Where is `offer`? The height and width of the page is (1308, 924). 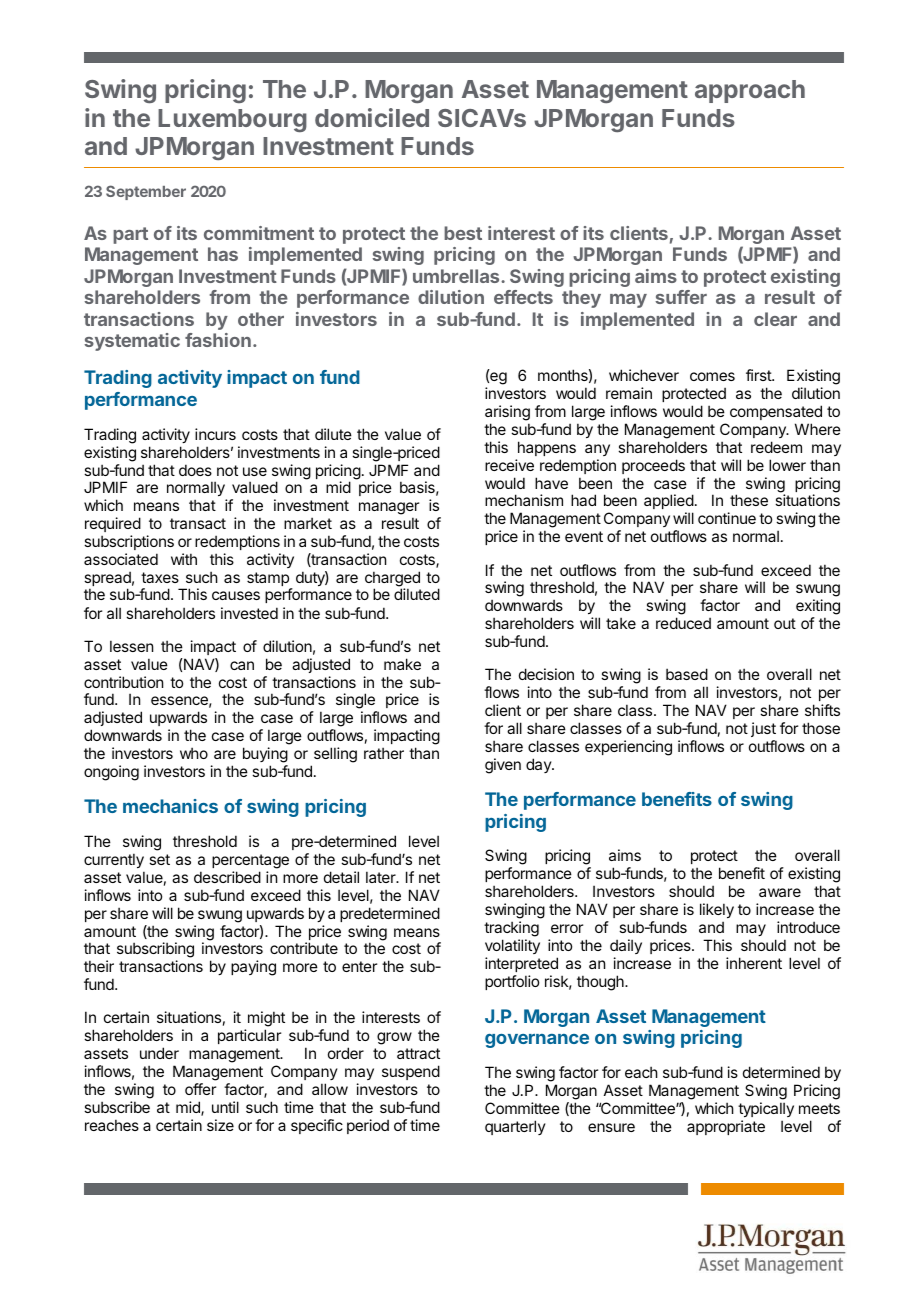
offer is located at coordinates (200, 1089).
